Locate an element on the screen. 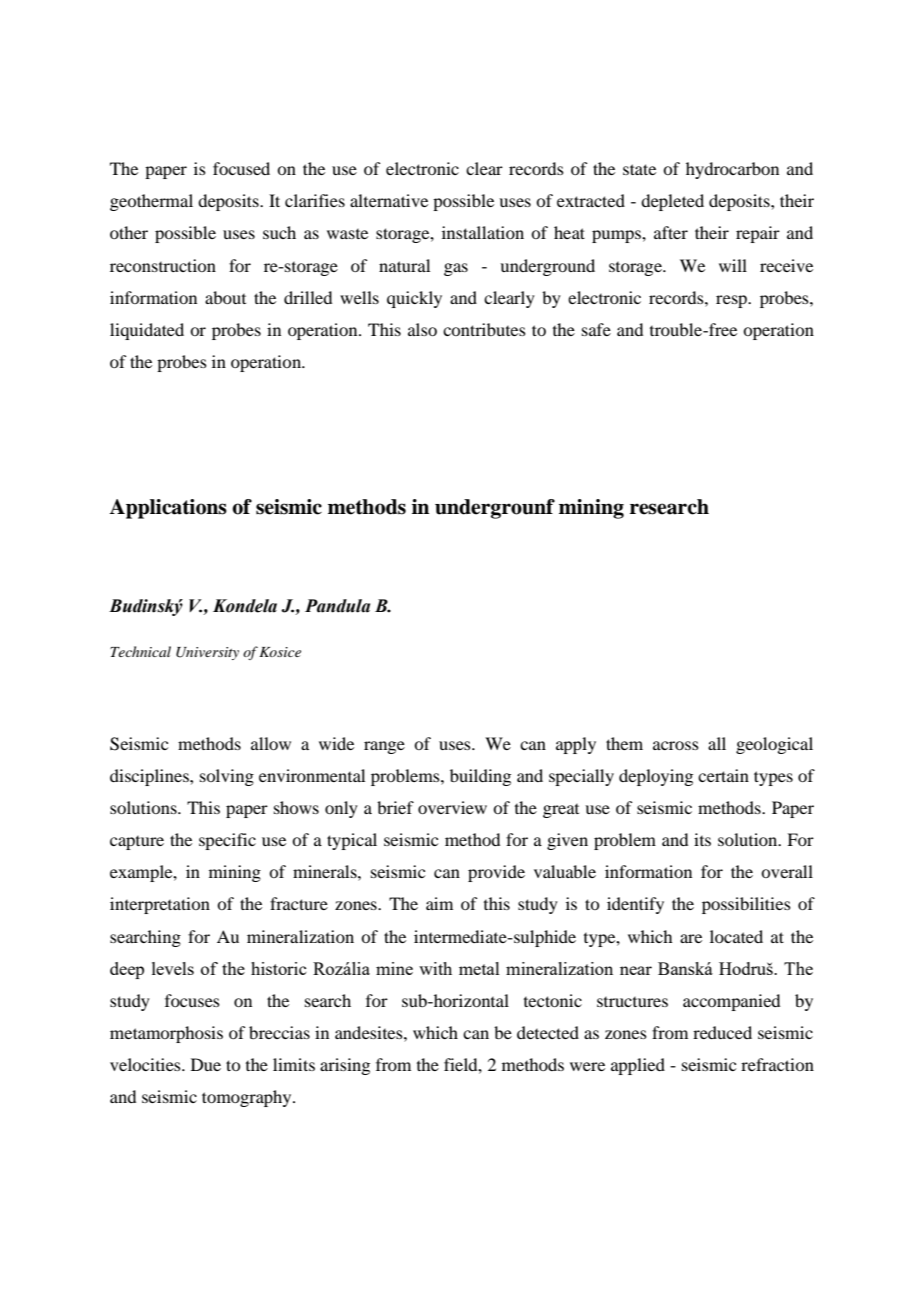 The image size is (924, 1308). specific is located at coordinates (227, 841).
